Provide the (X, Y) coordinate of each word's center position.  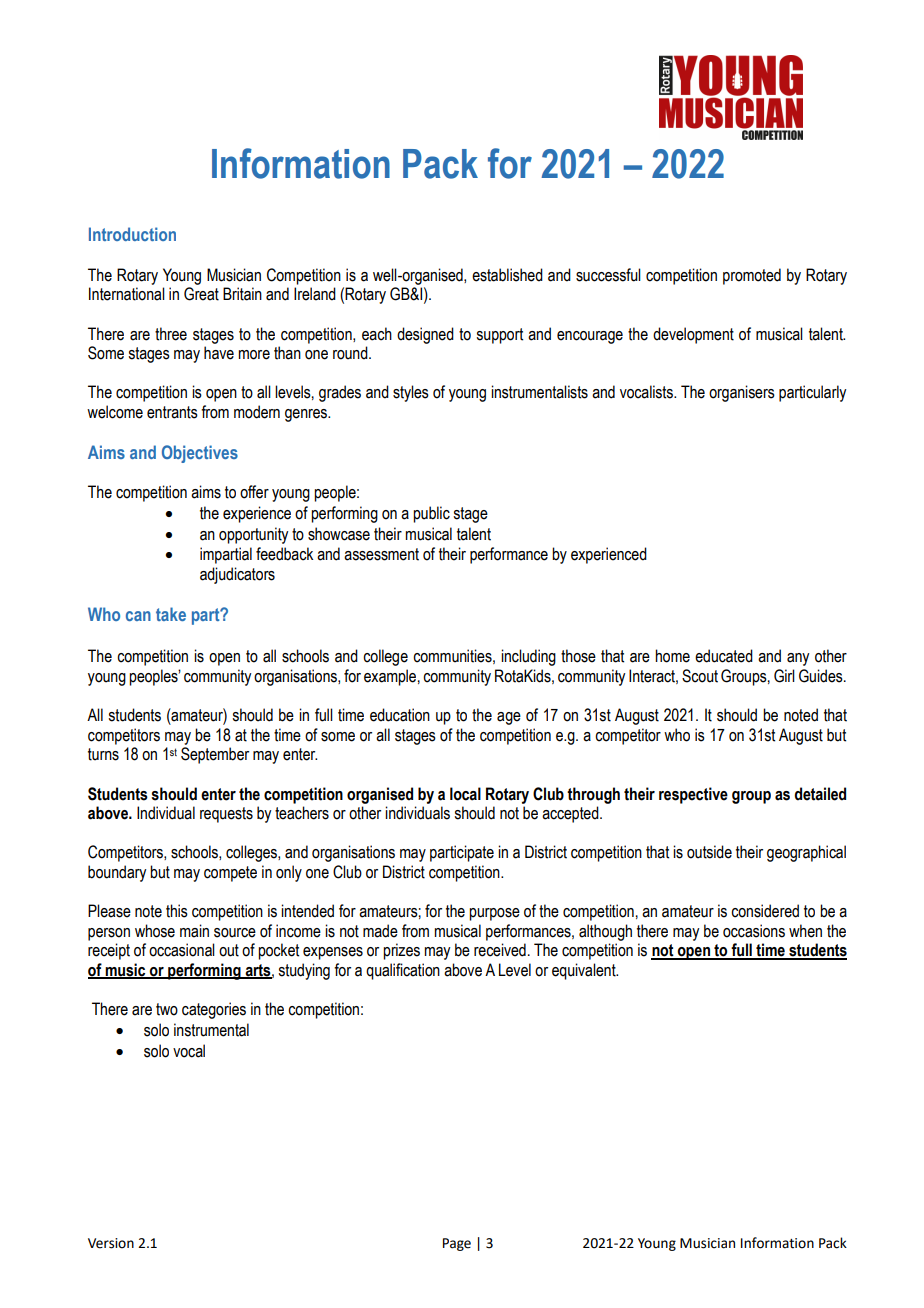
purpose (494, 914)
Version (111, 1243)
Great (201, 294)
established (507, 275)
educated (724, 656)
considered (765, 911)
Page (457, 1244)
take (171, 614)
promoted (752, 276)
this (177, 911)
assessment (381, 554)
